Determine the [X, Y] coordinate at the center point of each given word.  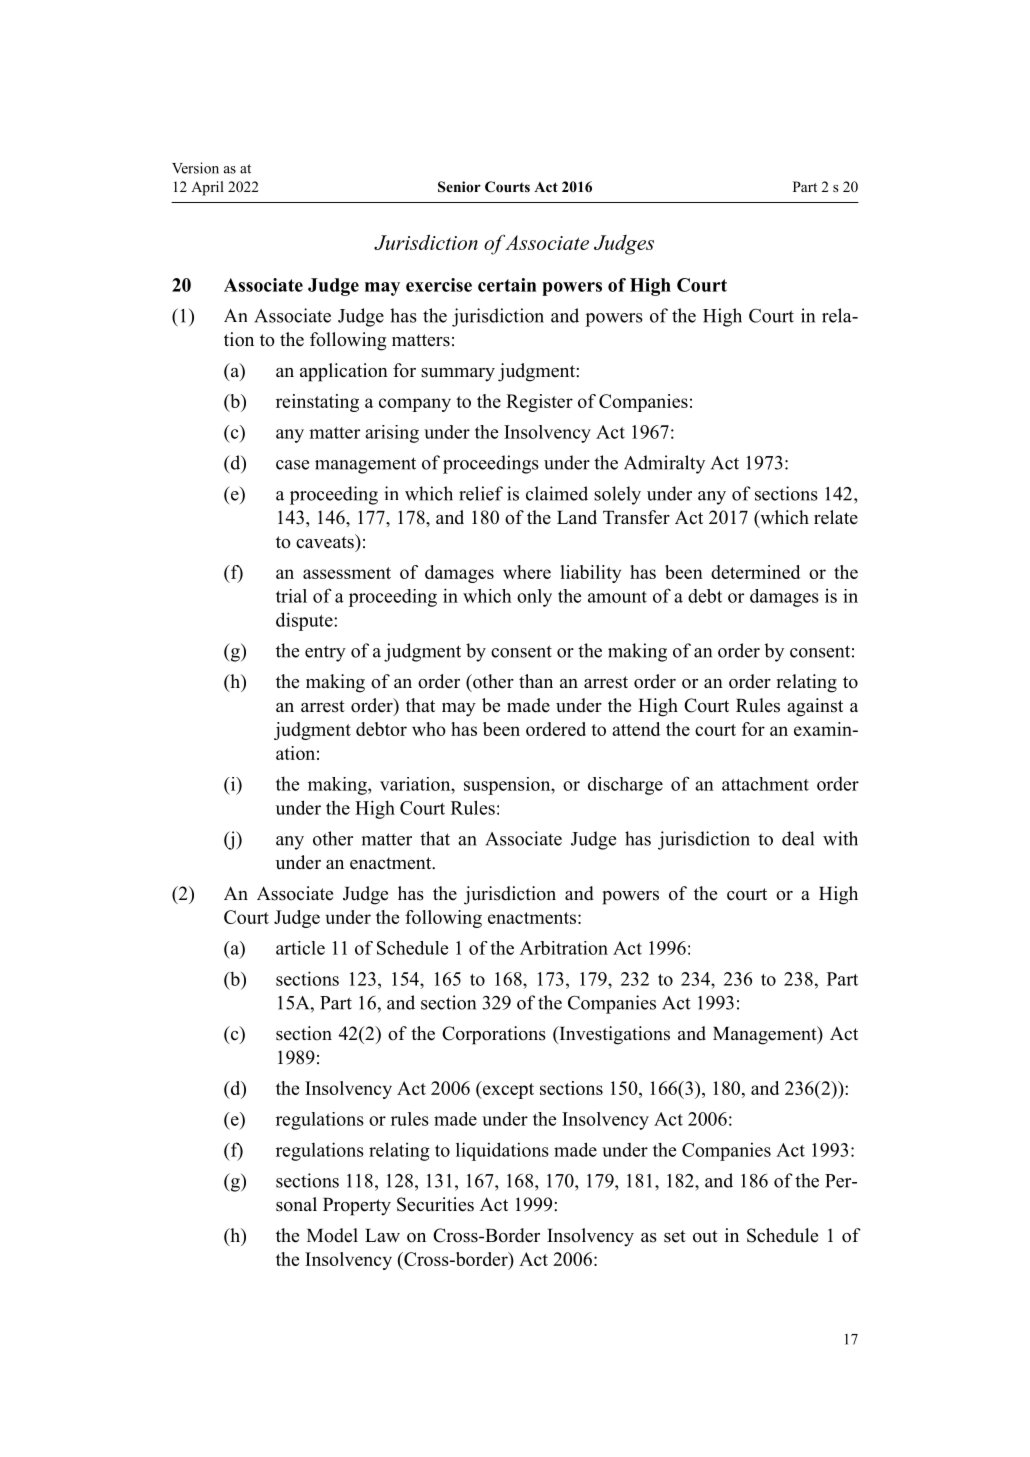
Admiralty [664, 464]
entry [325, 653]
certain [507, 285]
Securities [435, 1204]
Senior [459, 187]
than [536, 681]
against [815, 707]
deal [798, 838]
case [292, 465]
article [300, 948]
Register [539, 403]
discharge [625, 786]
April [207, 188]
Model [332, 1235]
